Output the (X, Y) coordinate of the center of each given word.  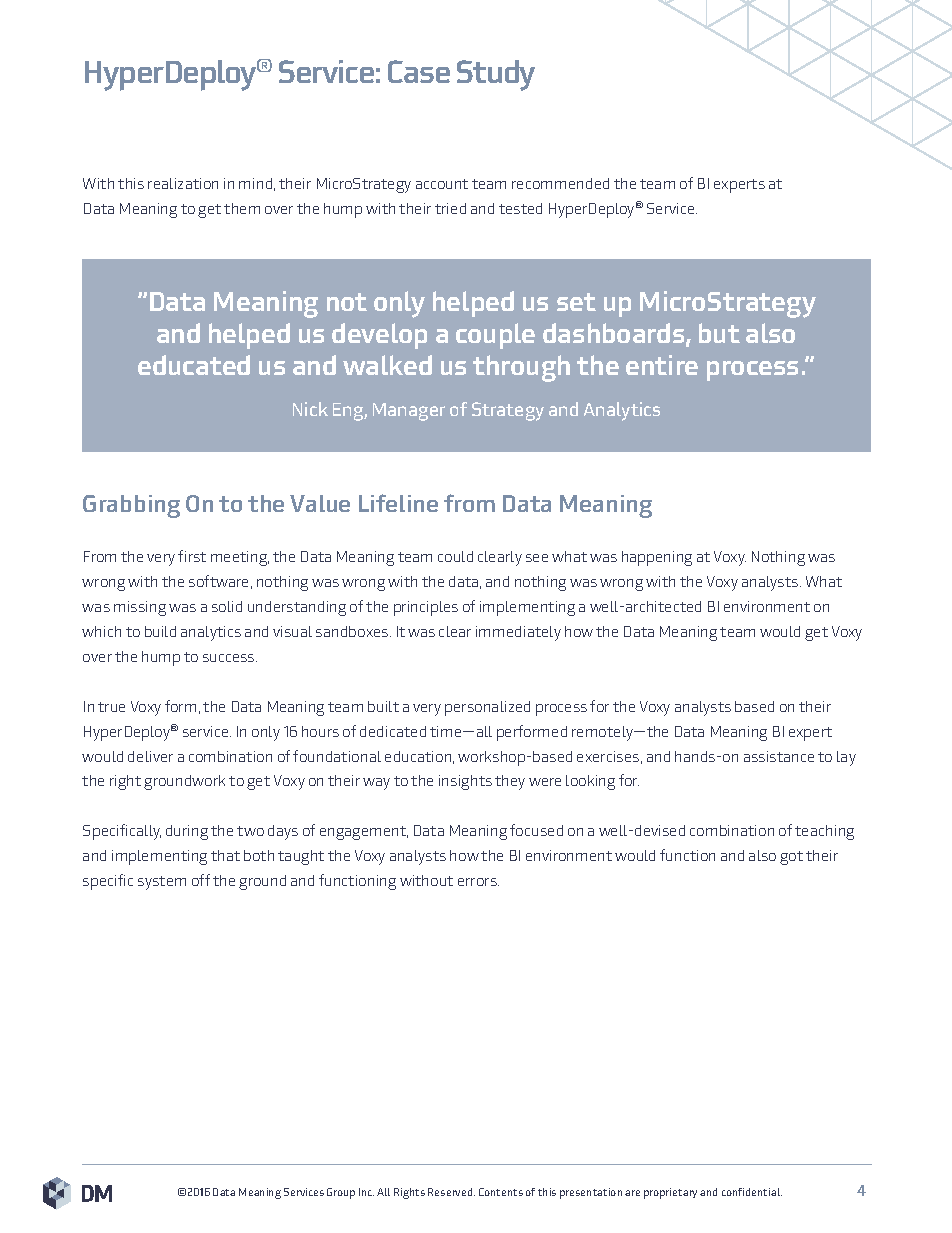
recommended (560, 183)
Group (341, 1193)
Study (496, 75)
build (160, 631)
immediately (518, 633)
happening (657, 558)
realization (183, 183)
